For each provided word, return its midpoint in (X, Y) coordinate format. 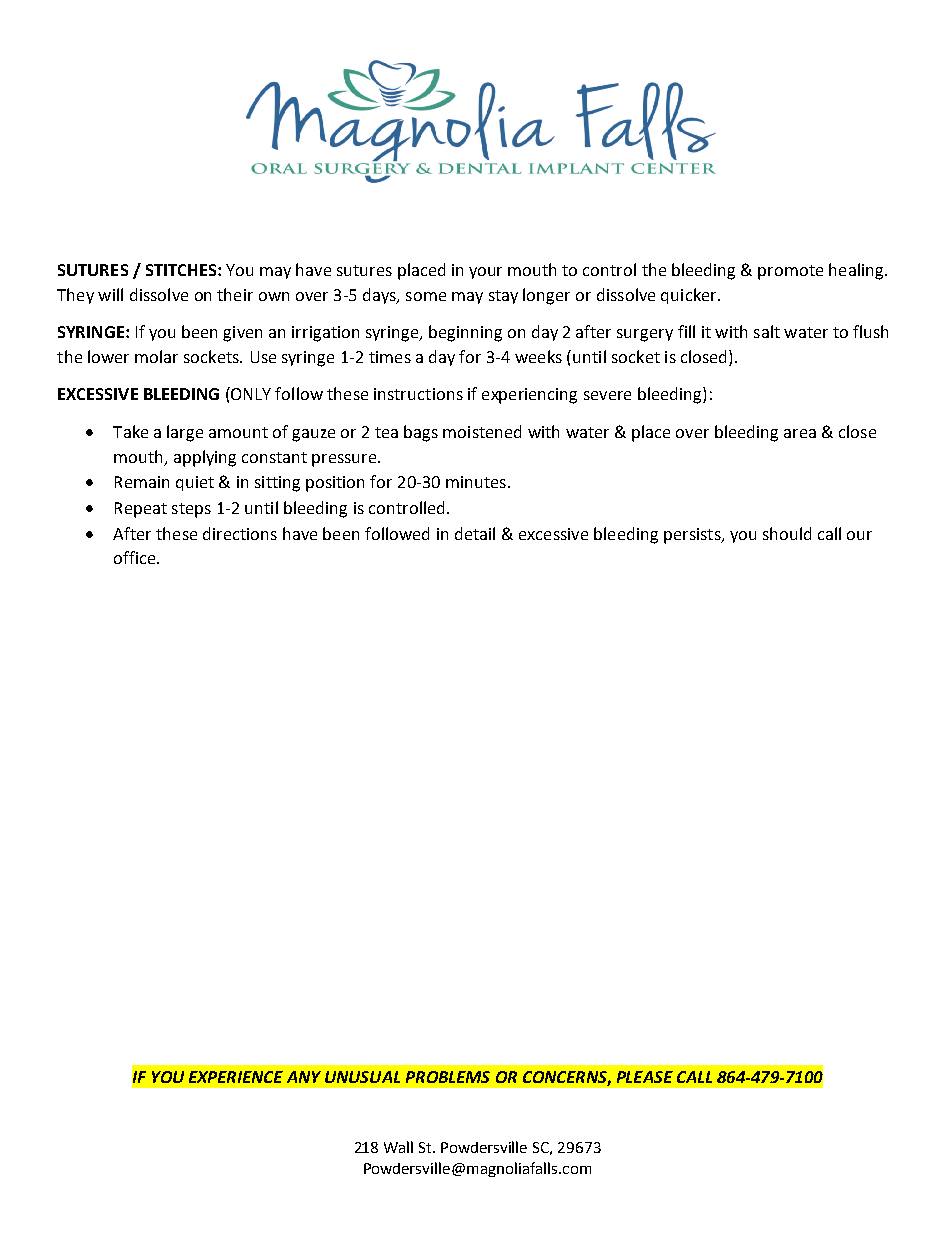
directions (240, 533)
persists (693, 536)
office (136, 557)
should (787, 533)
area (800, 433)
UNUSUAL (362, 1077)
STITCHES (182, 270)
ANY (304, 1077)
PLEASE (645, 1077)
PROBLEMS (448, 1077)
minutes (476, 482)
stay (503, 297)
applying (205, 458)
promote (790, 272)
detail (475, 533)
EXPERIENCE (236, 1077)
